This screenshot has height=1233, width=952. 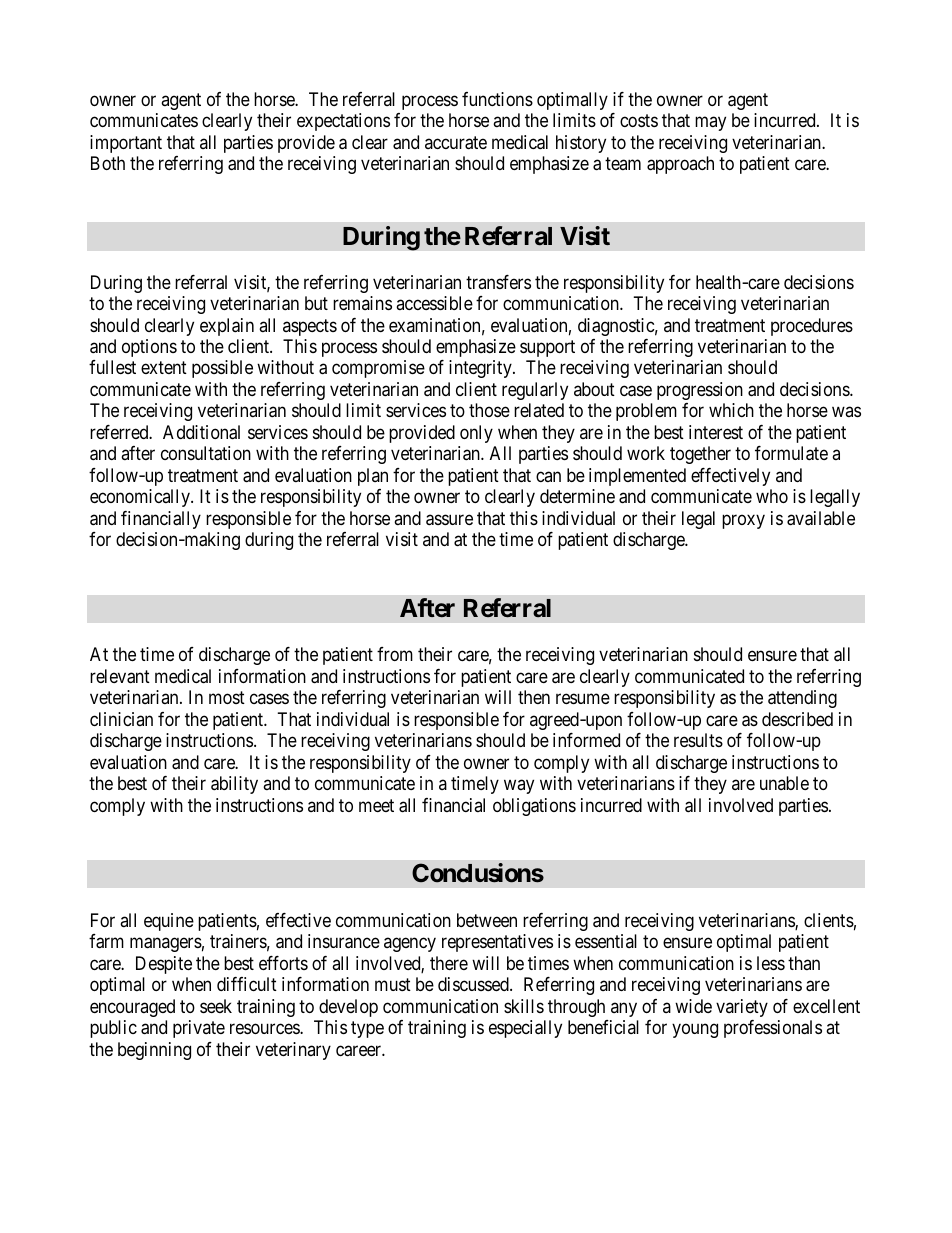 I want to click on proxy, so click(x=743, y=521).
